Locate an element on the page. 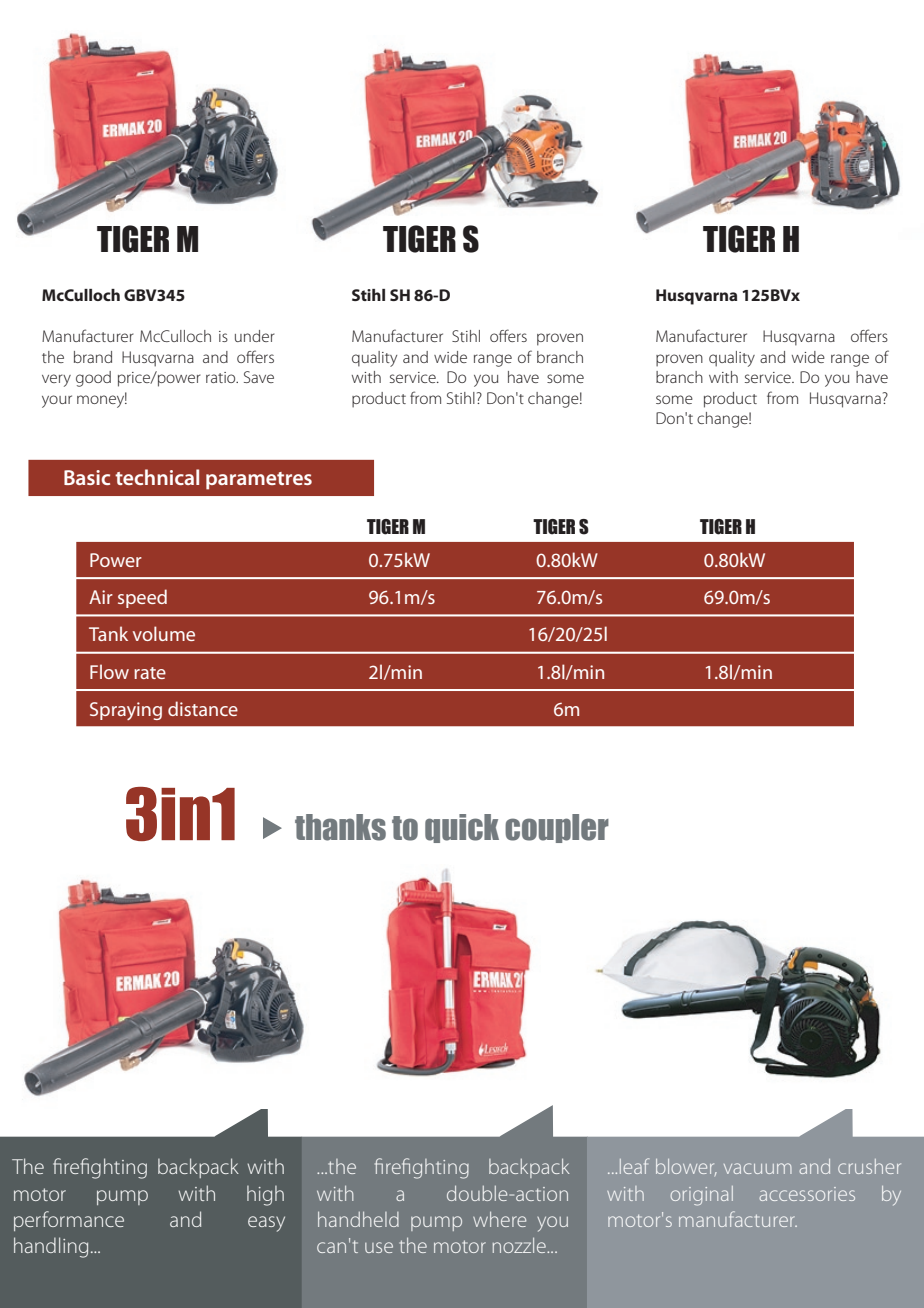  performance is located at coordinates (69, 1221).
